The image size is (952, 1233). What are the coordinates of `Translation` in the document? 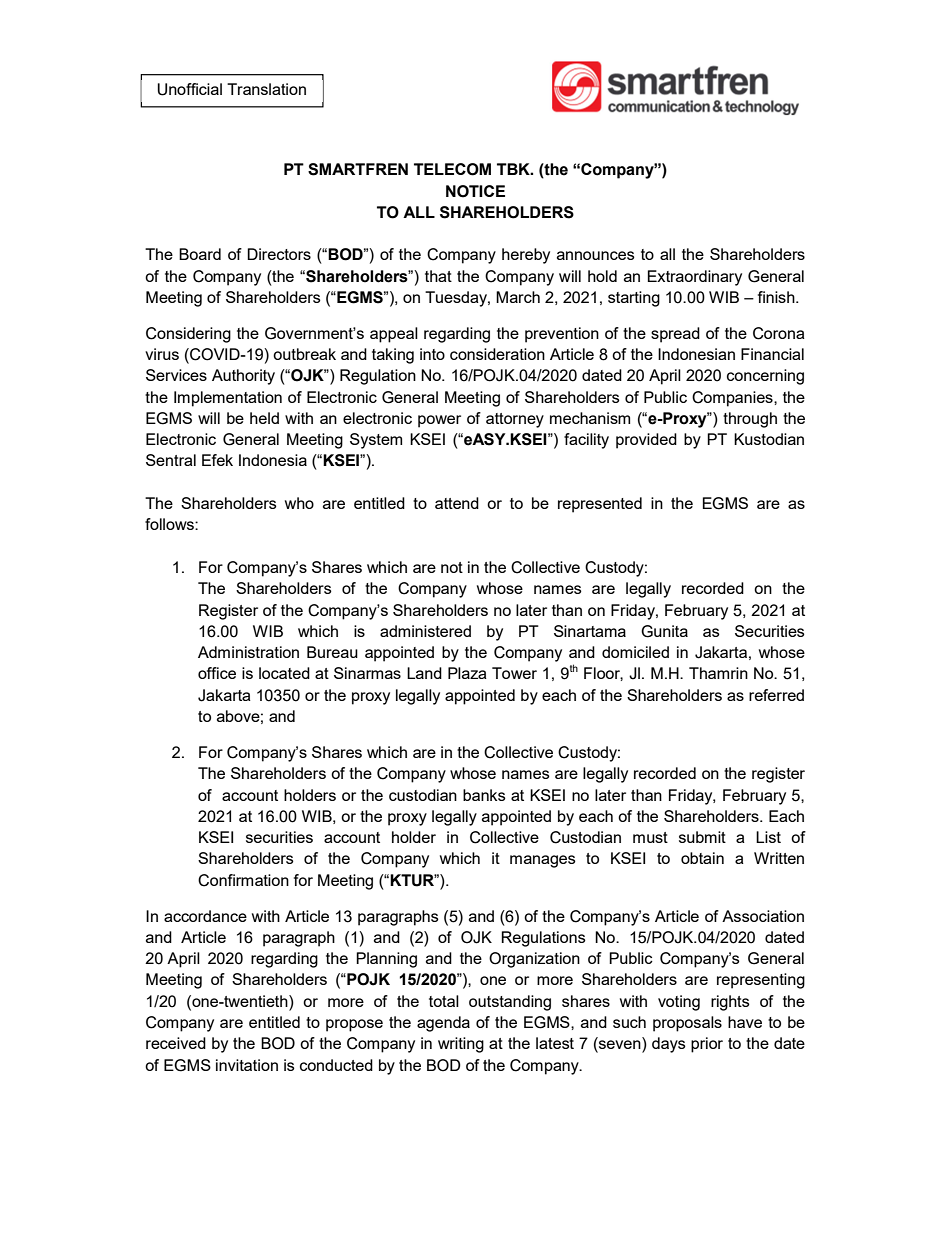 It's located at (266, 89).
